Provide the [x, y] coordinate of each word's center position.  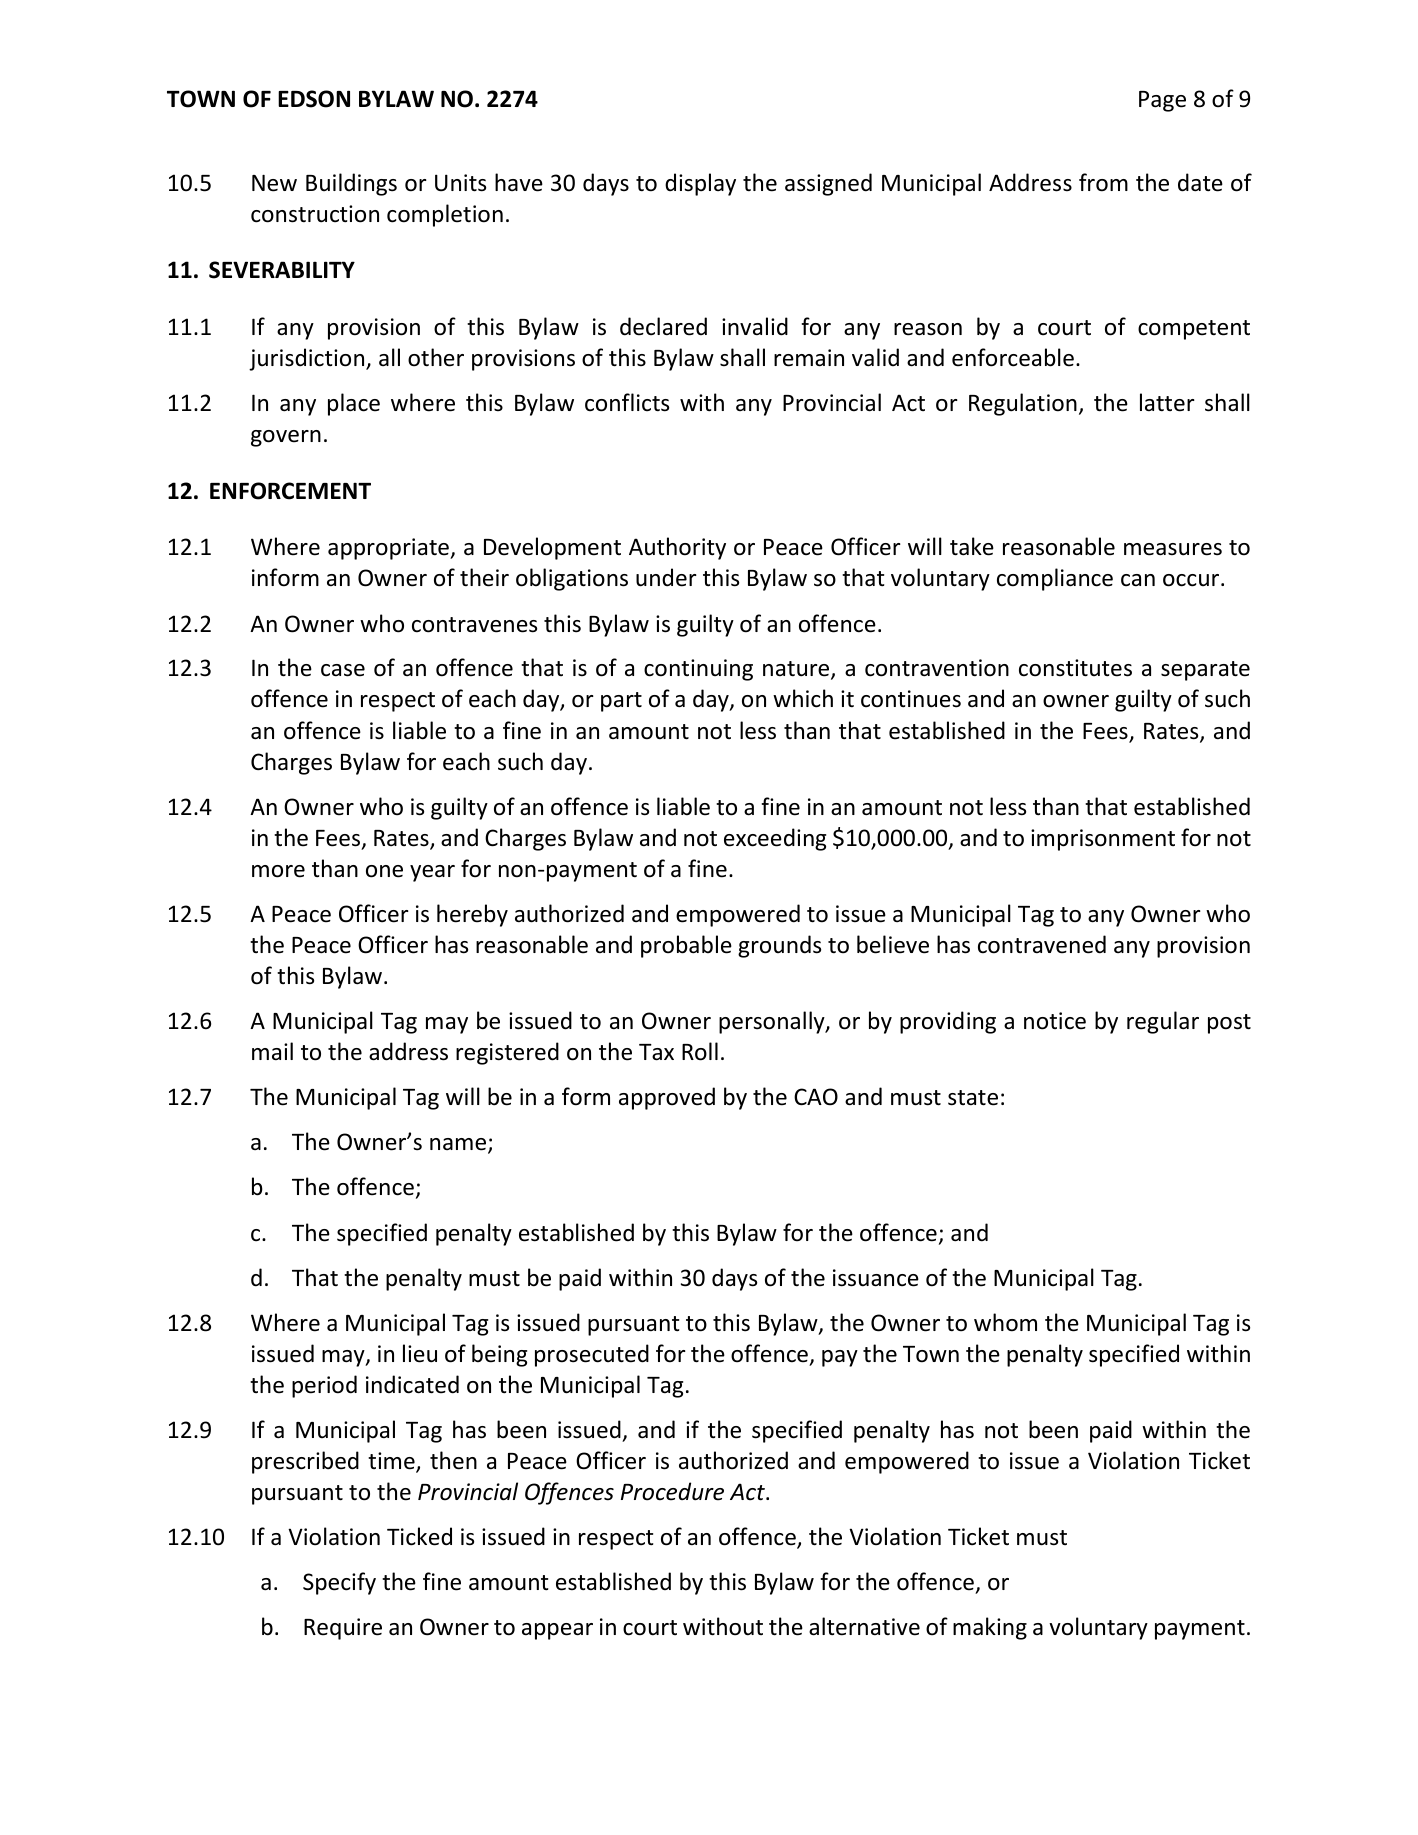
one [384, 871]
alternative [864, 1626]
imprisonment [1103, 840]
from [1103, 182]
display [700, 184]
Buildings [351, 184]
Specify [339, 1583]
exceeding [775, 839]
